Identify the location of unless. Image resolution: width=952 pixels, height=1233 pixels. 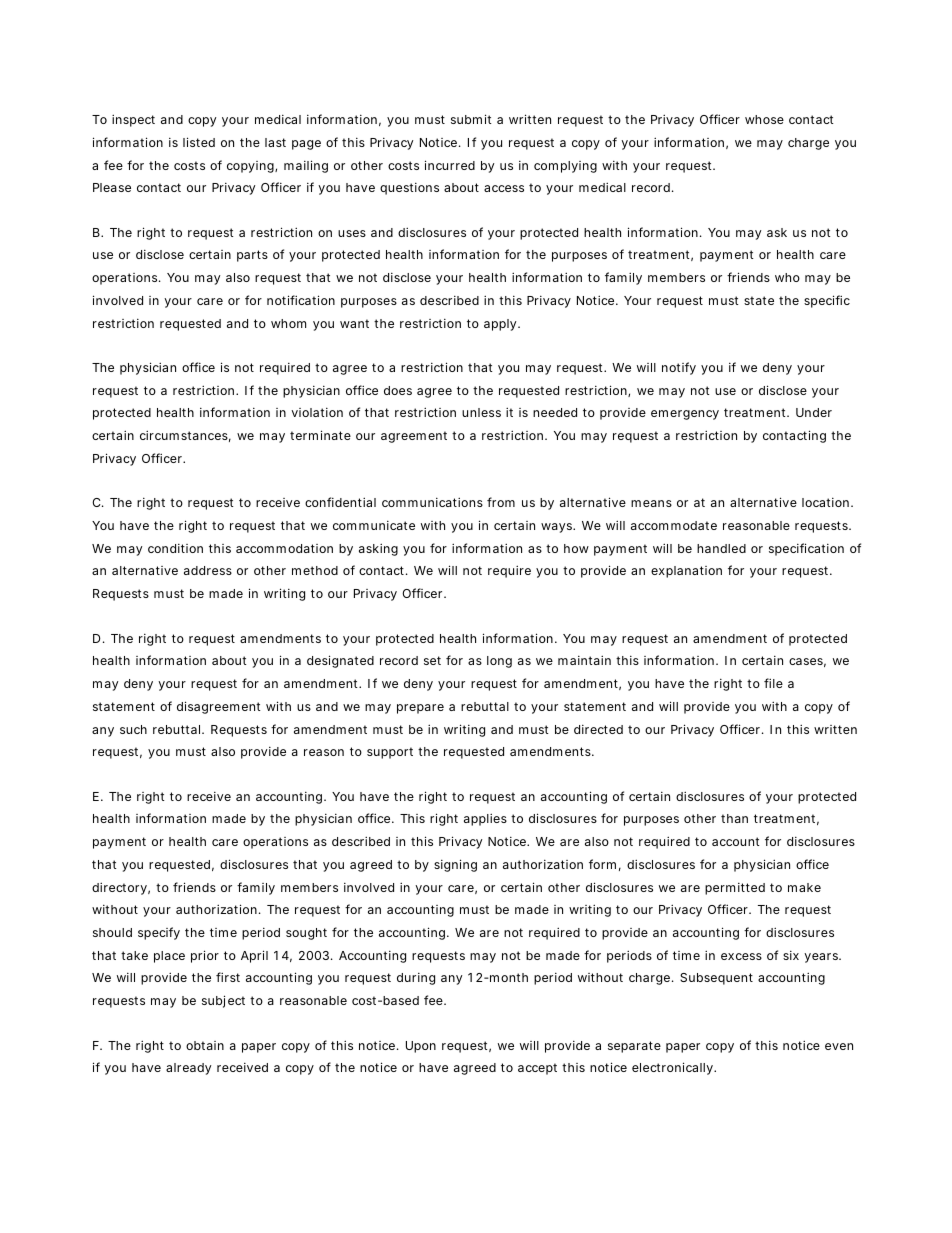
(481, 412).
